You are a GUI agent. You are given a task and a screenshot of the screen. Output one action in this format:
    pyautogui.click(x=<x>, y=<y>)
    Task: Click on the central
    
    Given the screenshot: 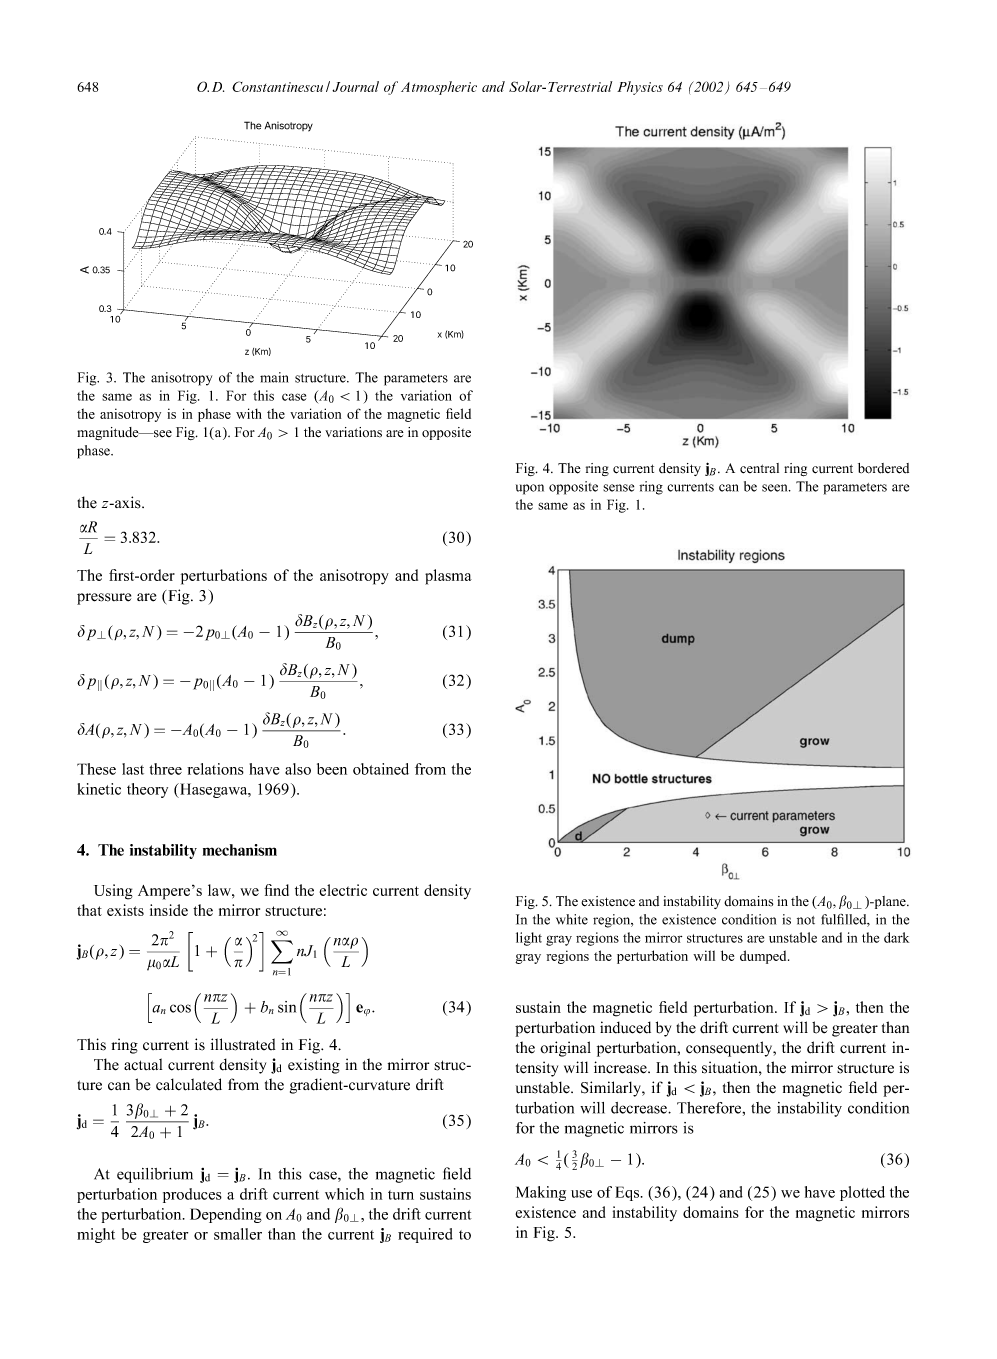 What is the action you would take?
    pyautogui.click(x=759, y=468)
